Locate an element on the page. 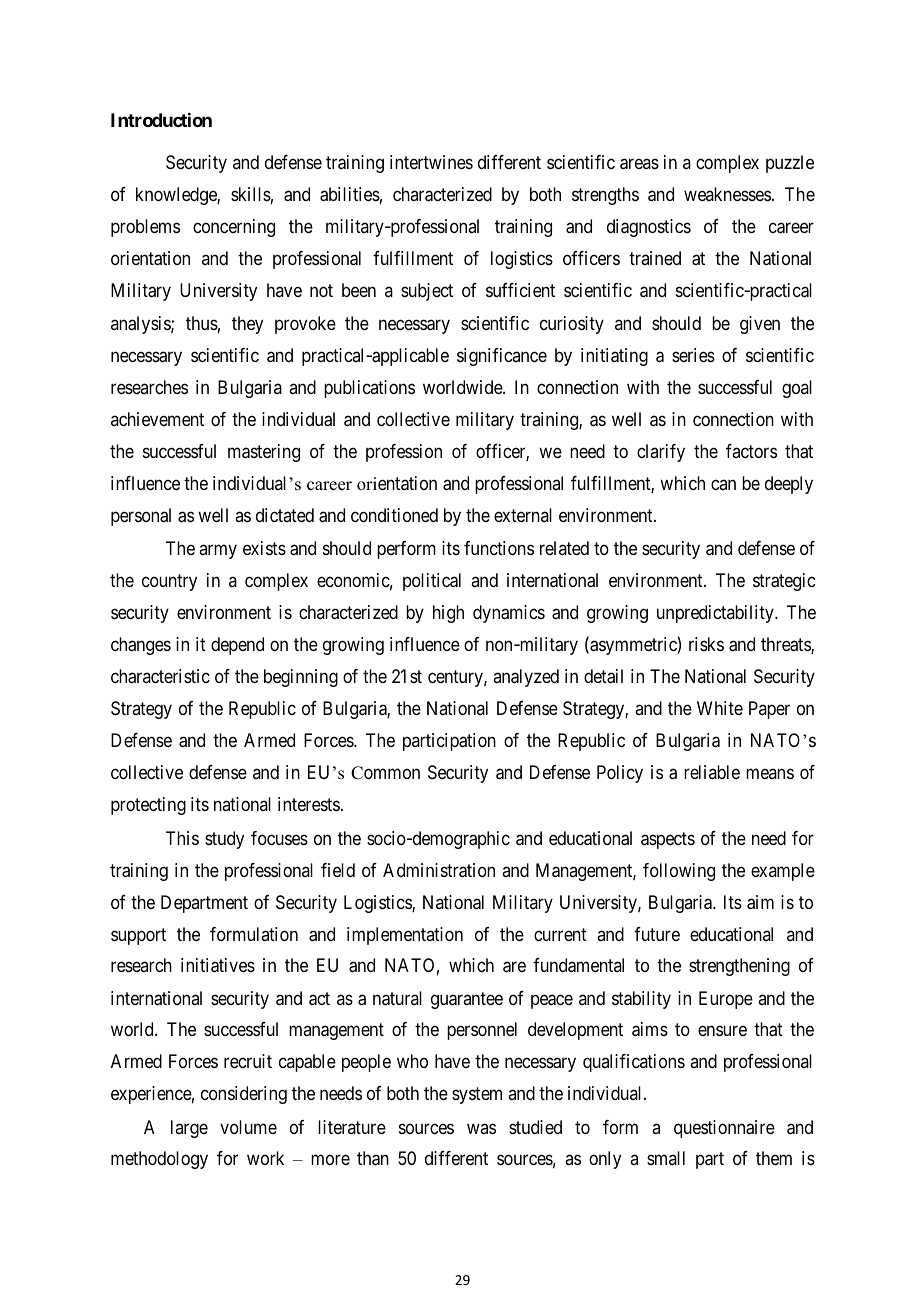  intertwines is located at coordinates (431, 162).
